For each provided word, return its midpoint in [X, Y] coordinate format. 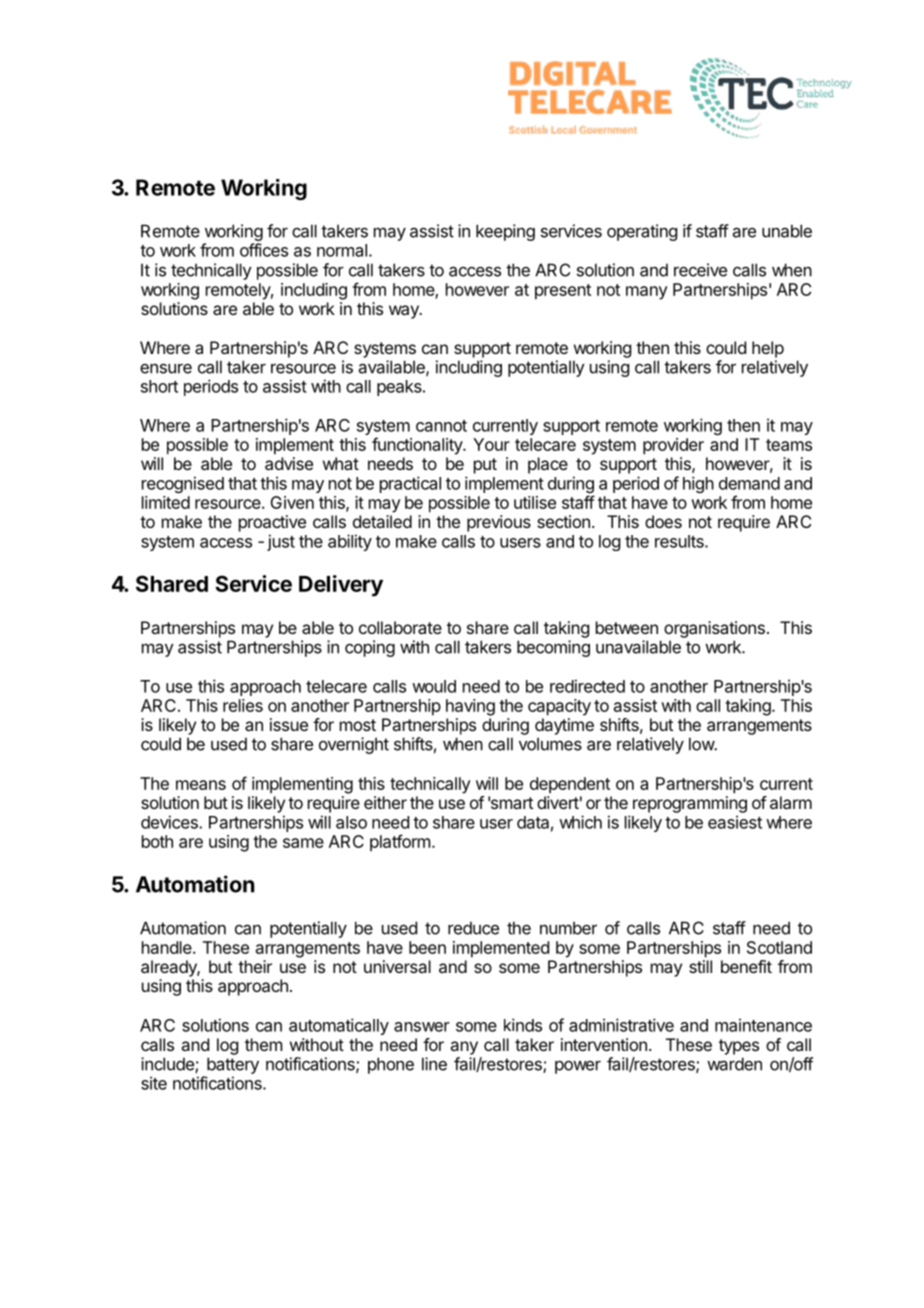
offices [264, 250]
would [434, 686]
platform [400, 843]
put [485, 466]
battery [233, 1065]
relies [243, 705]
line [434, 1064]
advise [289, 463]
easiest [735, 822]
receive [700, 270]
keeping [505, 232]
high [698, 484]
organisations [714, 629]
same [303, 843]
